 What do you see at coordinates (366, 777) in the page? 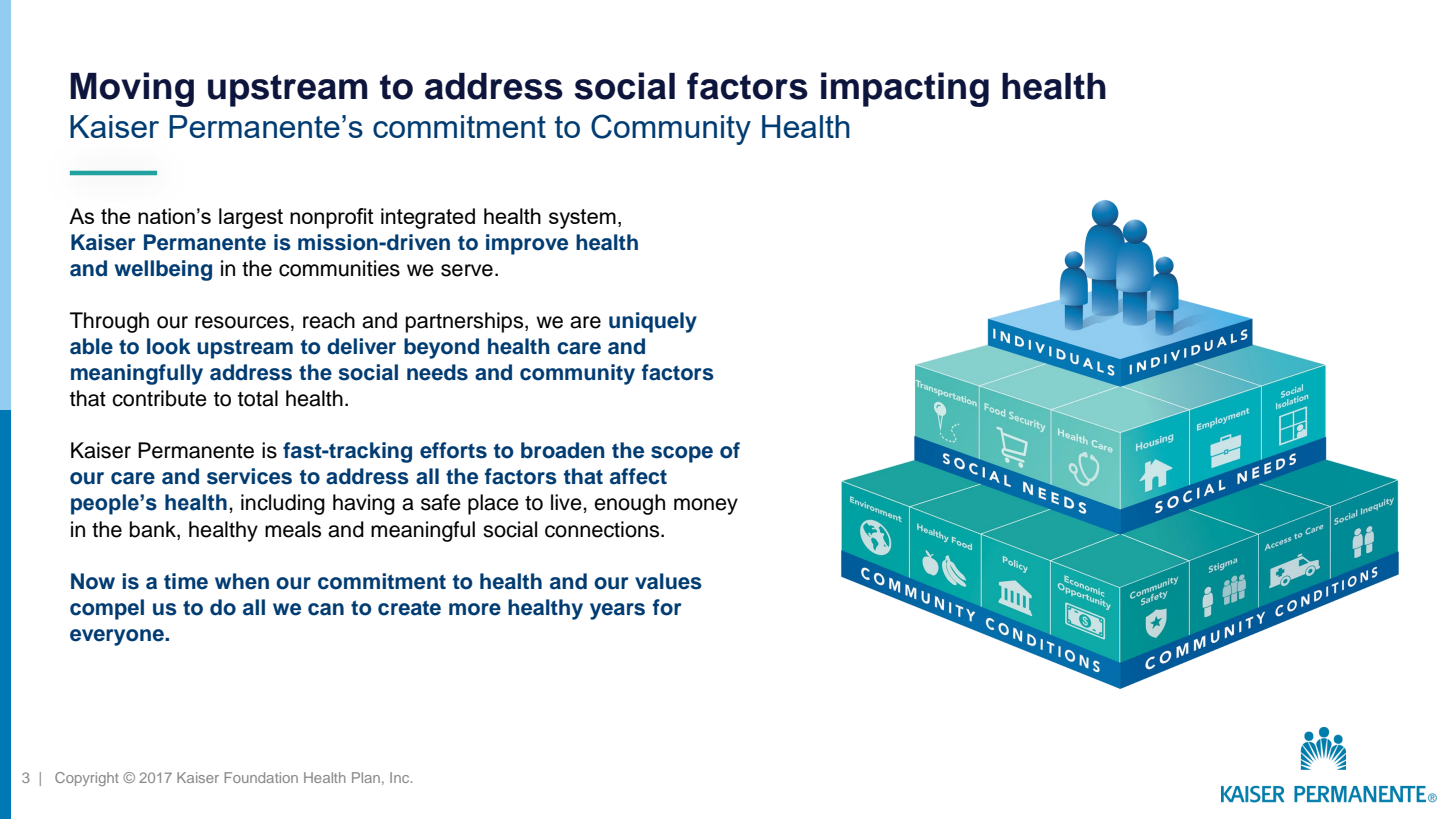
I see `Plan` at bounding box center [366, 777].
